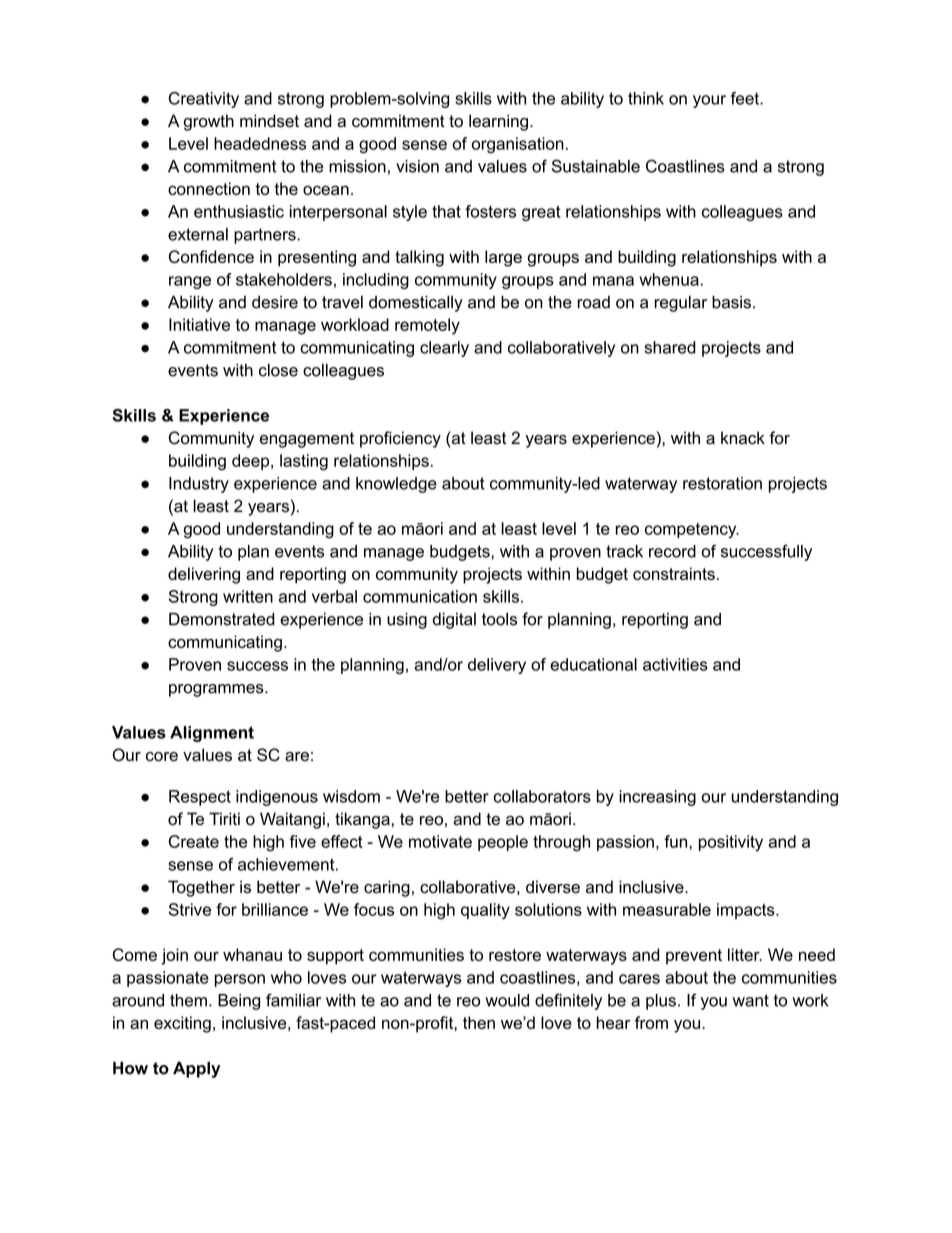 Image resolution: width=952 pixels, height=1233 pixels. What do you see at coordinates (657, 798) in the screenshot?
I see `increasing` at bounding box center [657, 798].
